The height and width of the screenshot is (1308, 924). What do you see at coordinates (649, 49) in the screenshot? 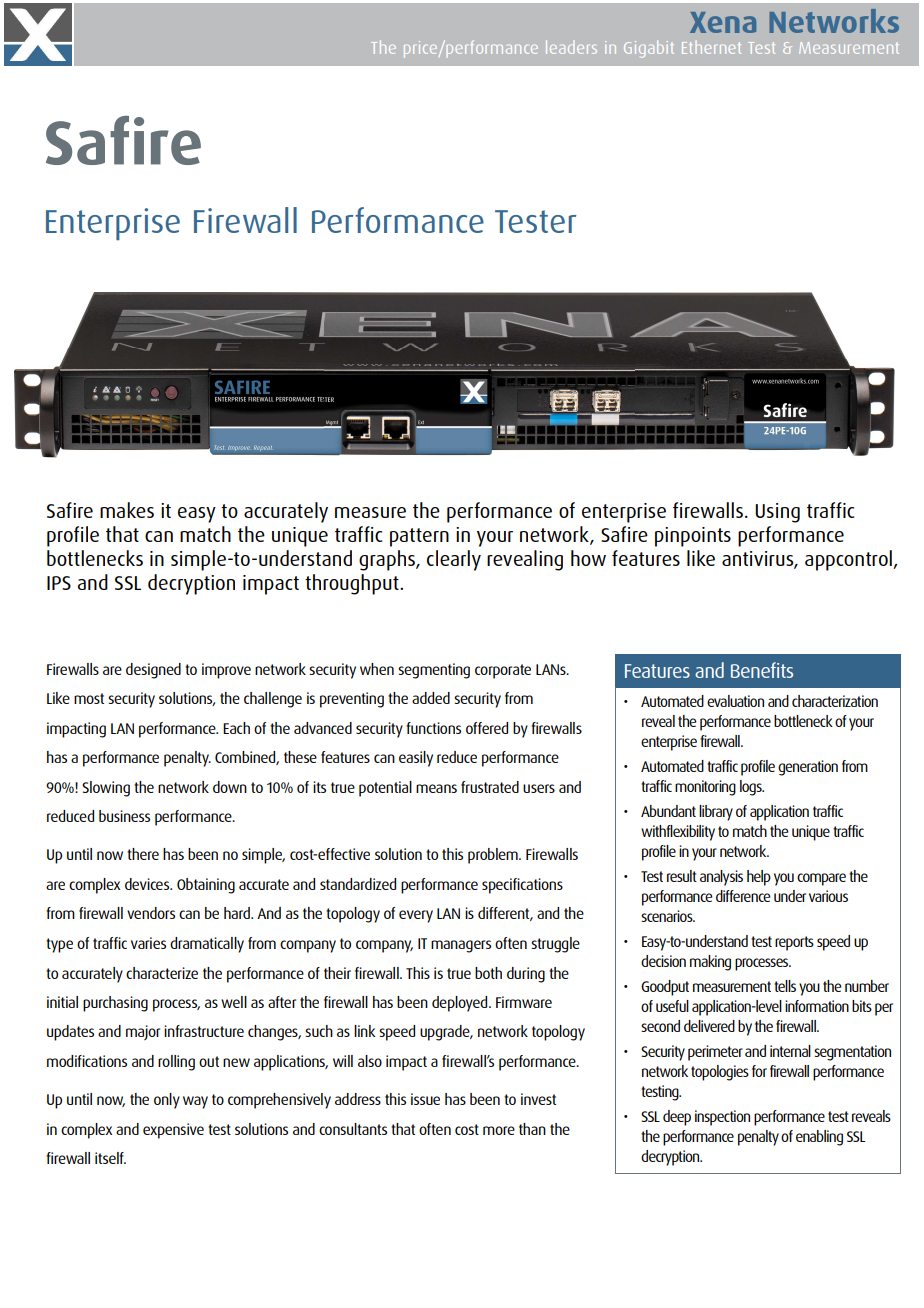
I see `Gigabit` at bounding box center [649, 49].
